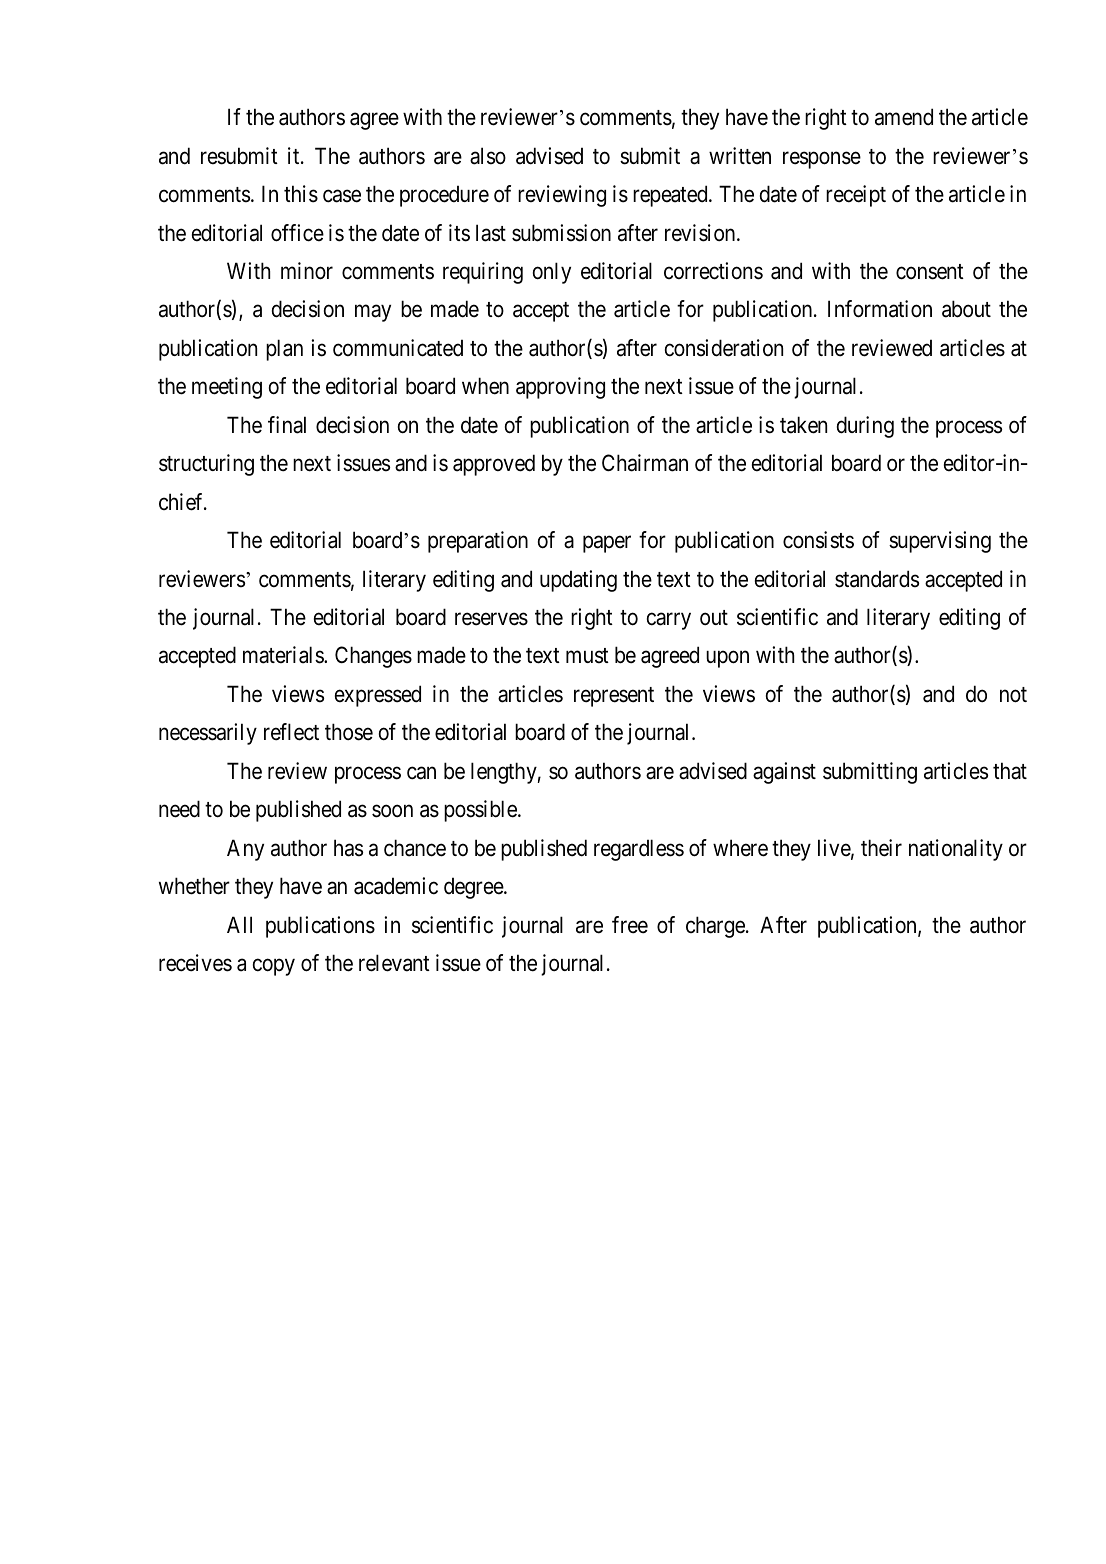  What do you see at coordinates (630, 925) in the screenshot?
I see `free` at bounding box center [630, 925].
